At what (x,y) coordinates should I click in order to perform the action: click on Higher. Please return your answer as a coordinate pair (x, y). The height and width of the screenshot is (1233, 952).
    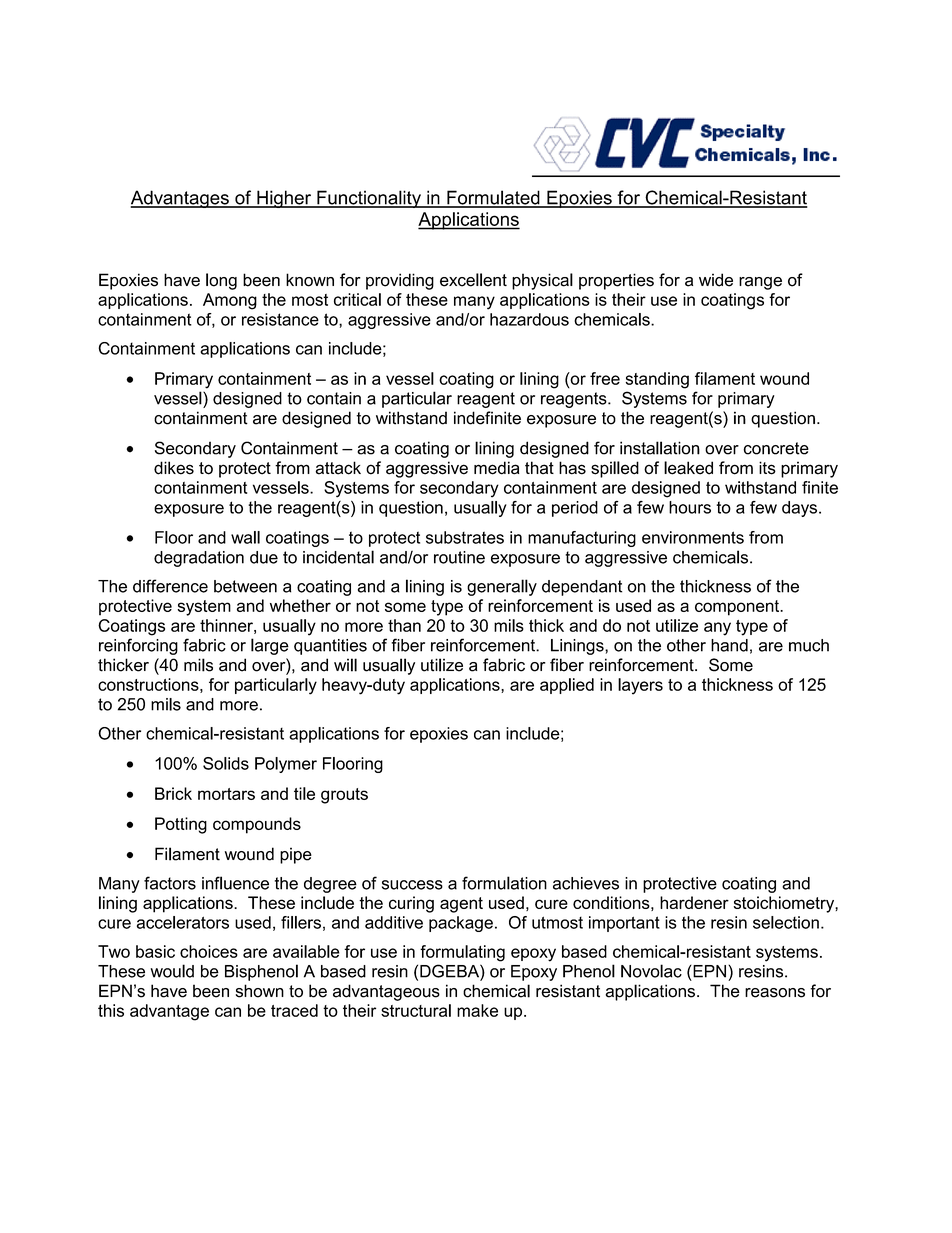
    Looking at the image, I should click on (284, 199).
